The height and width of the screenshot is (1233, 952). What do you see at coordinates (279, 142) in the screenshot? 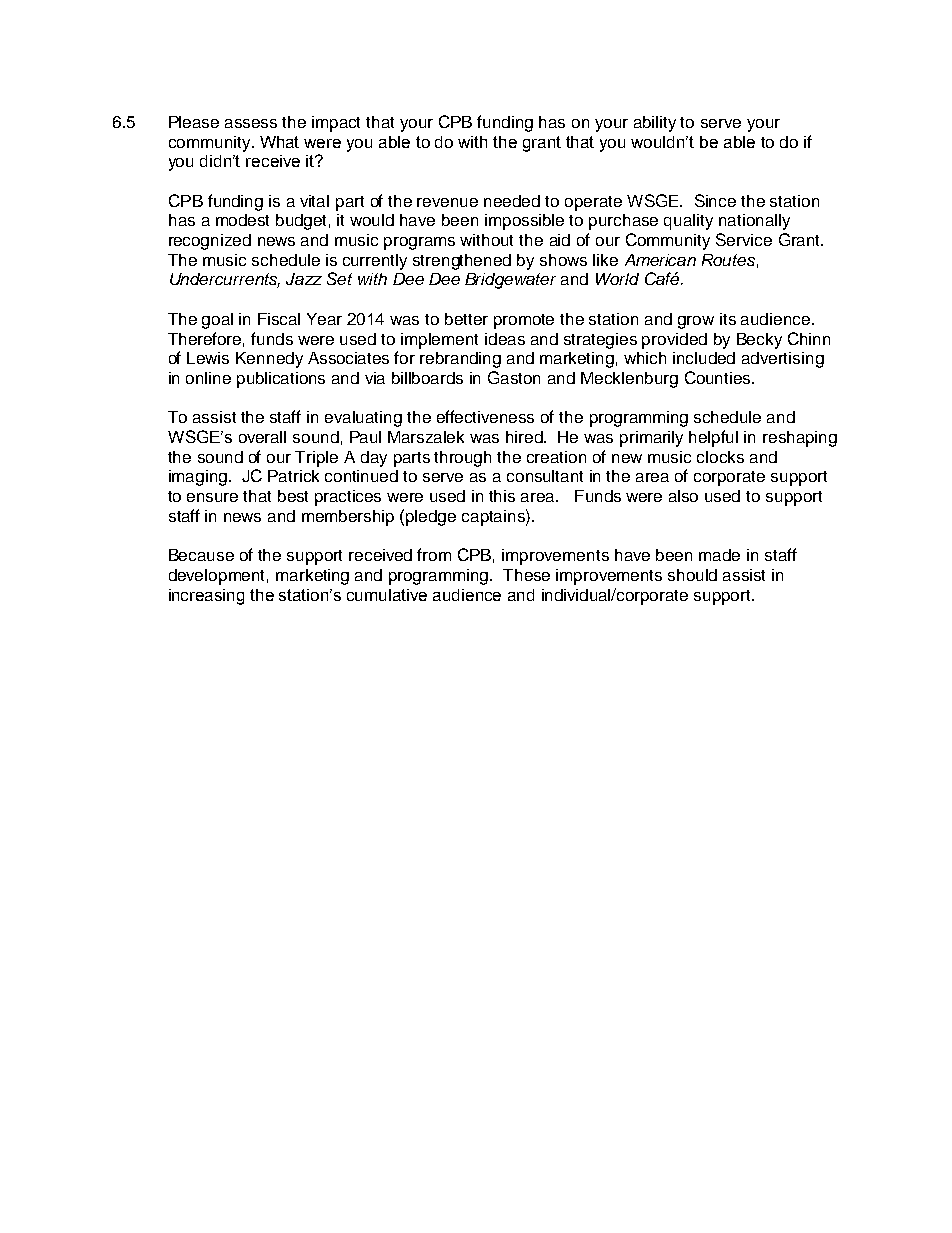
I see `What` at bounding box center [279, 142].
